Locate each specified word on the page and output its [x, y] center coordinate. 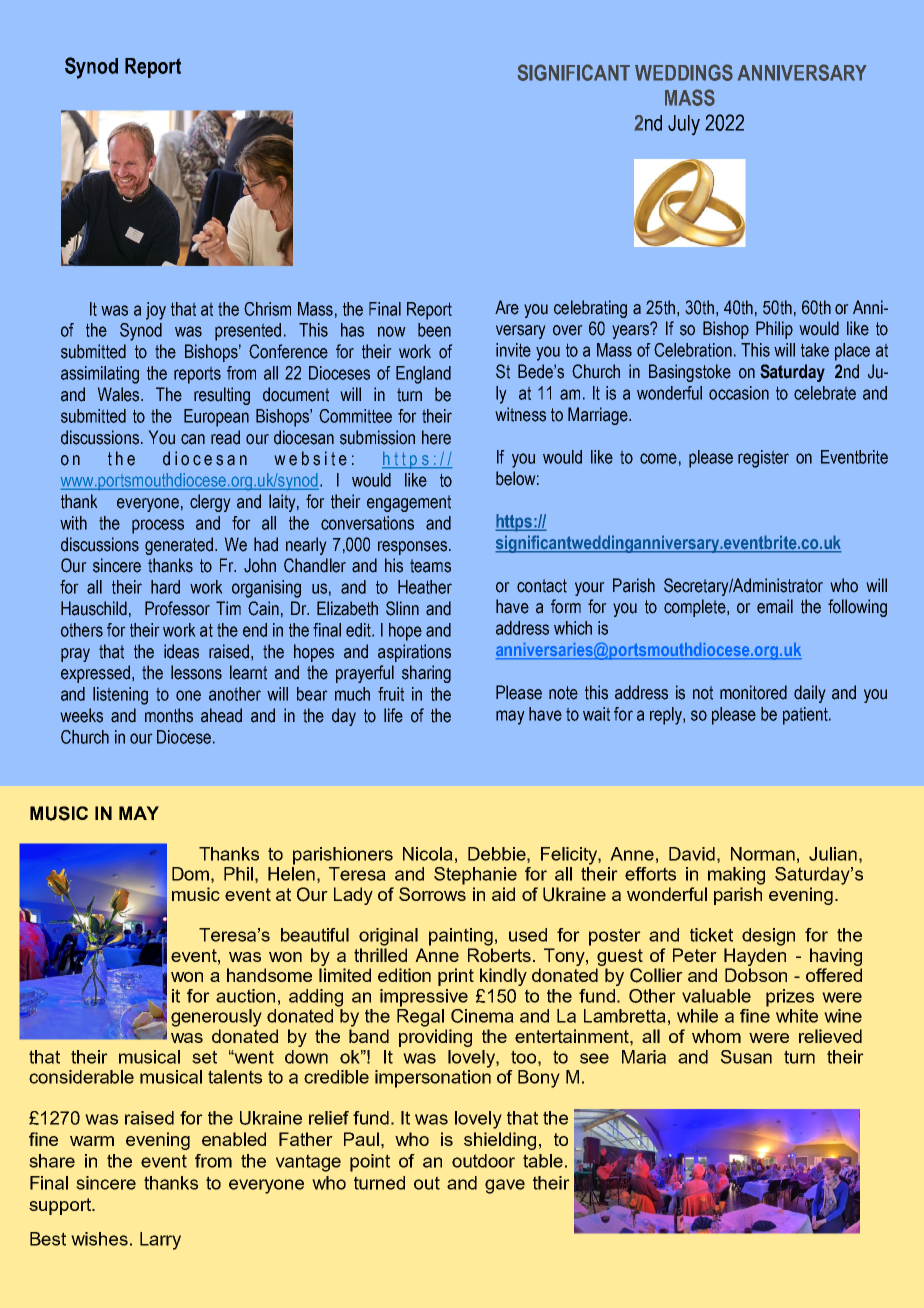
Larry [160, 1241]
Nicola [428, 854]
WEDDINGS [684, 72]
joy [156, 311]
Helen [291, 874]
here [436, 437]
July [684, 125]
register [763, 459]
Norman [763, 854]
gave [505, 1186]
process [158, 526]
